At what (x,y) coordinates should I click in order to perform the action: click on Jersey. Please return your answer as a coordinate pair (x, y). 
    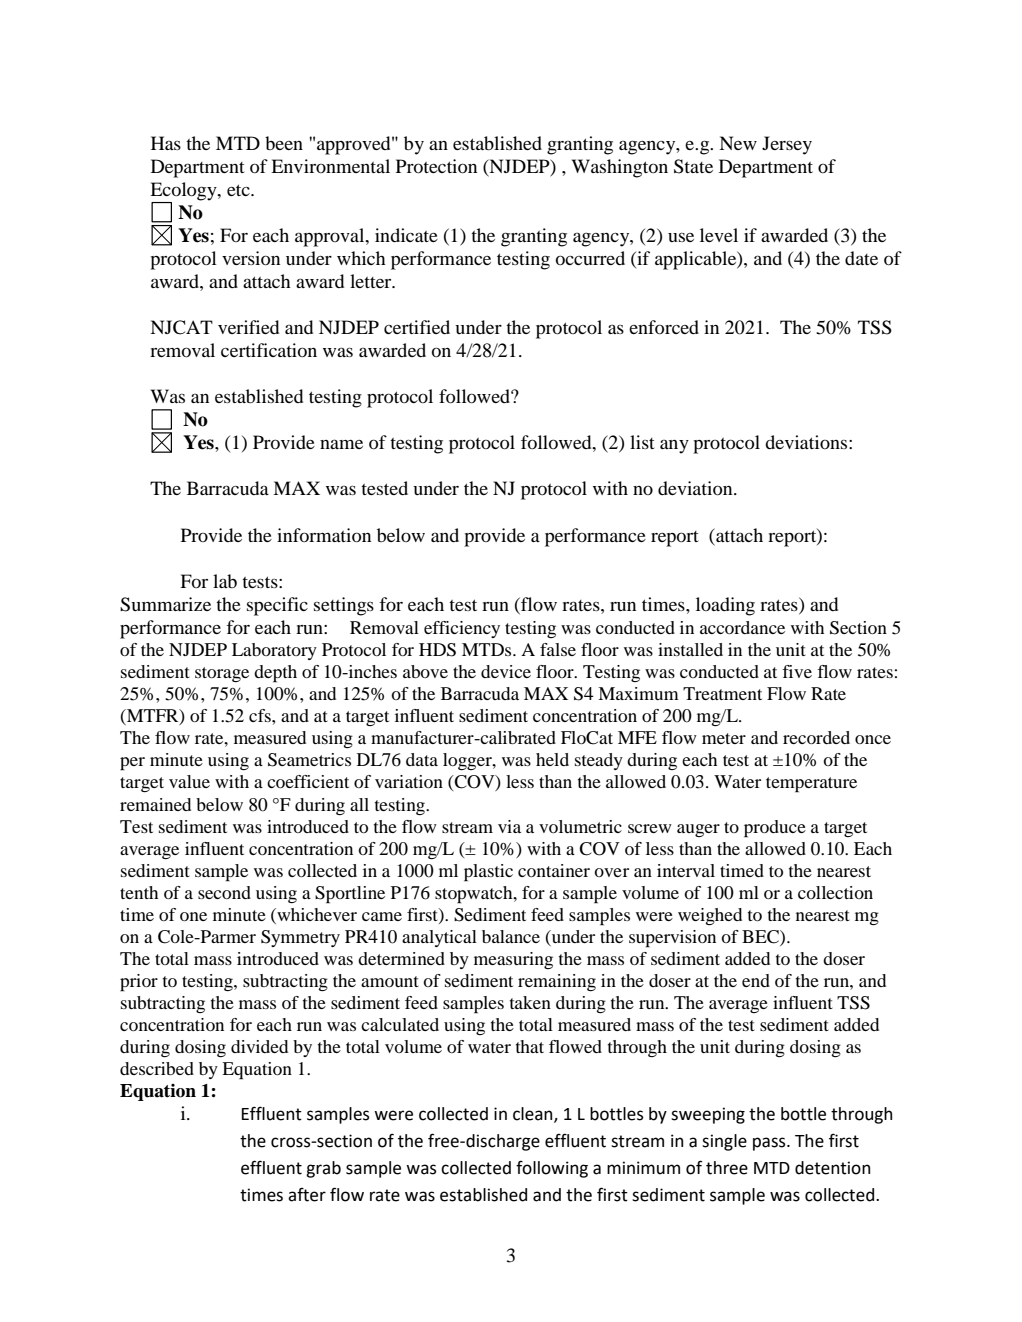
    Looking at the image, I should click on (787, 145).
